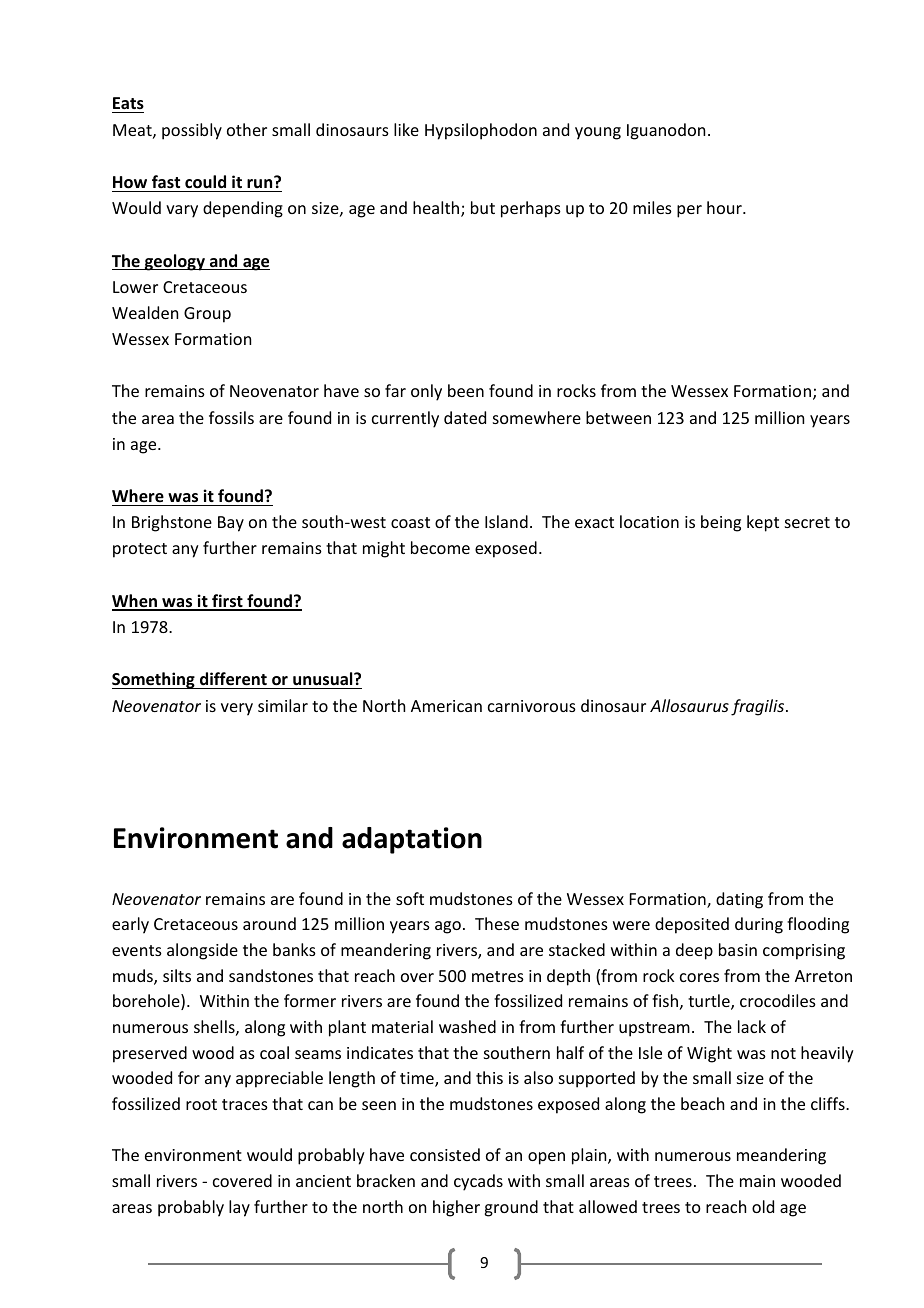 This screenshot has height=1308, width=924. What do you see at coordinates (239, 1208) in the screenshot?
I see `lay` at bounding box center [239, 1208].
